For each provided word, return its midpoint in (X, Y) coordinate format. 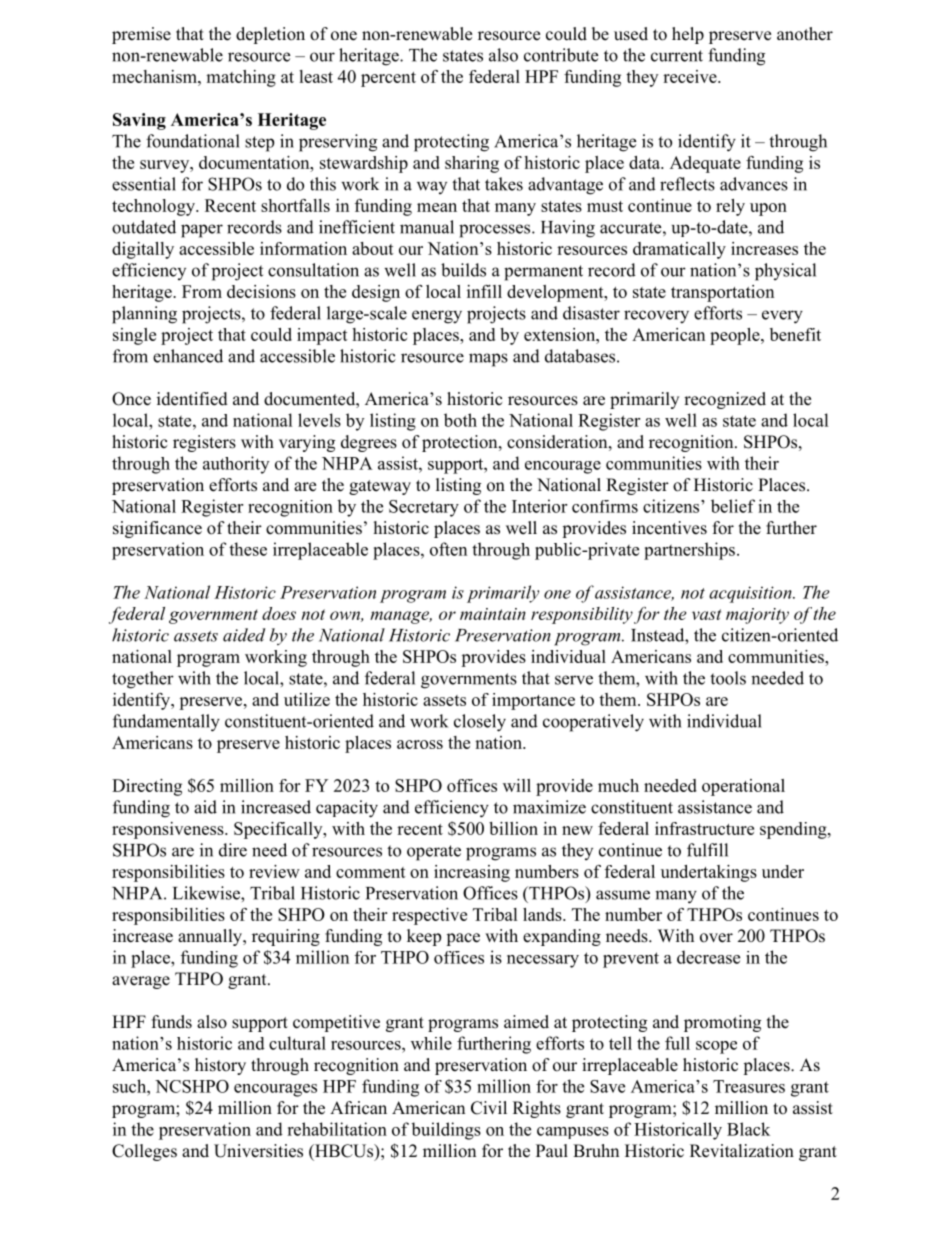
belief (733, 506)
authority (236, 465)
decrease (708, 957)
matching (241, 78)
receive (691, 76)
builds (463, 270)
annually (211, 937)
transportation (722, 293)
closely (480, 723)
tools (728, 678)
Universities (258, 1151)
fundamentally (166, 723)
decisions (261, 291)
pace (463, 939)
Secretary (424, 508)
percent (388, 79)
